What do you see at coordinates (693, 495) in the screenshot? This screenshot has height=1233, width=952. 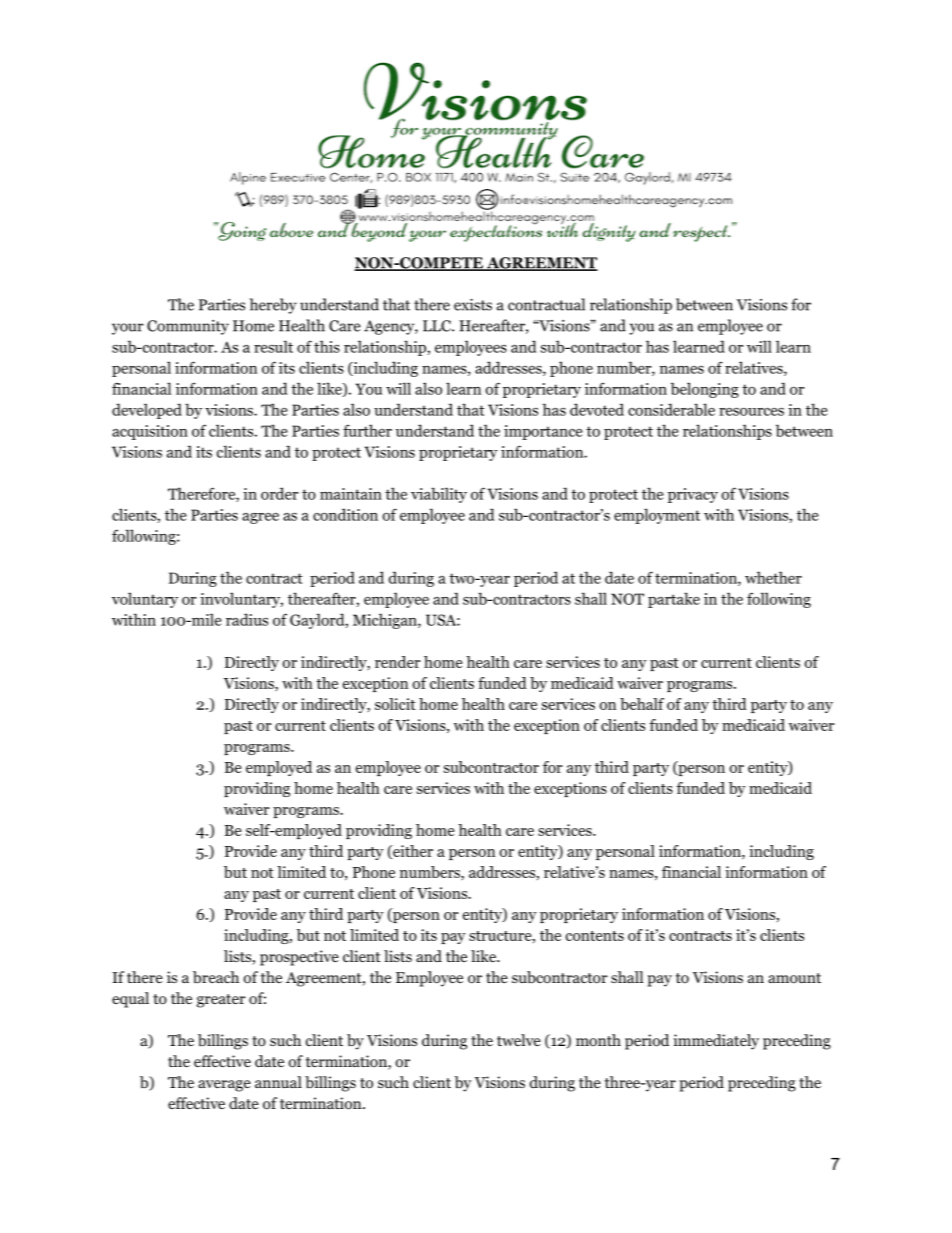 I see `privacy` at bounding box center [693, 495].
